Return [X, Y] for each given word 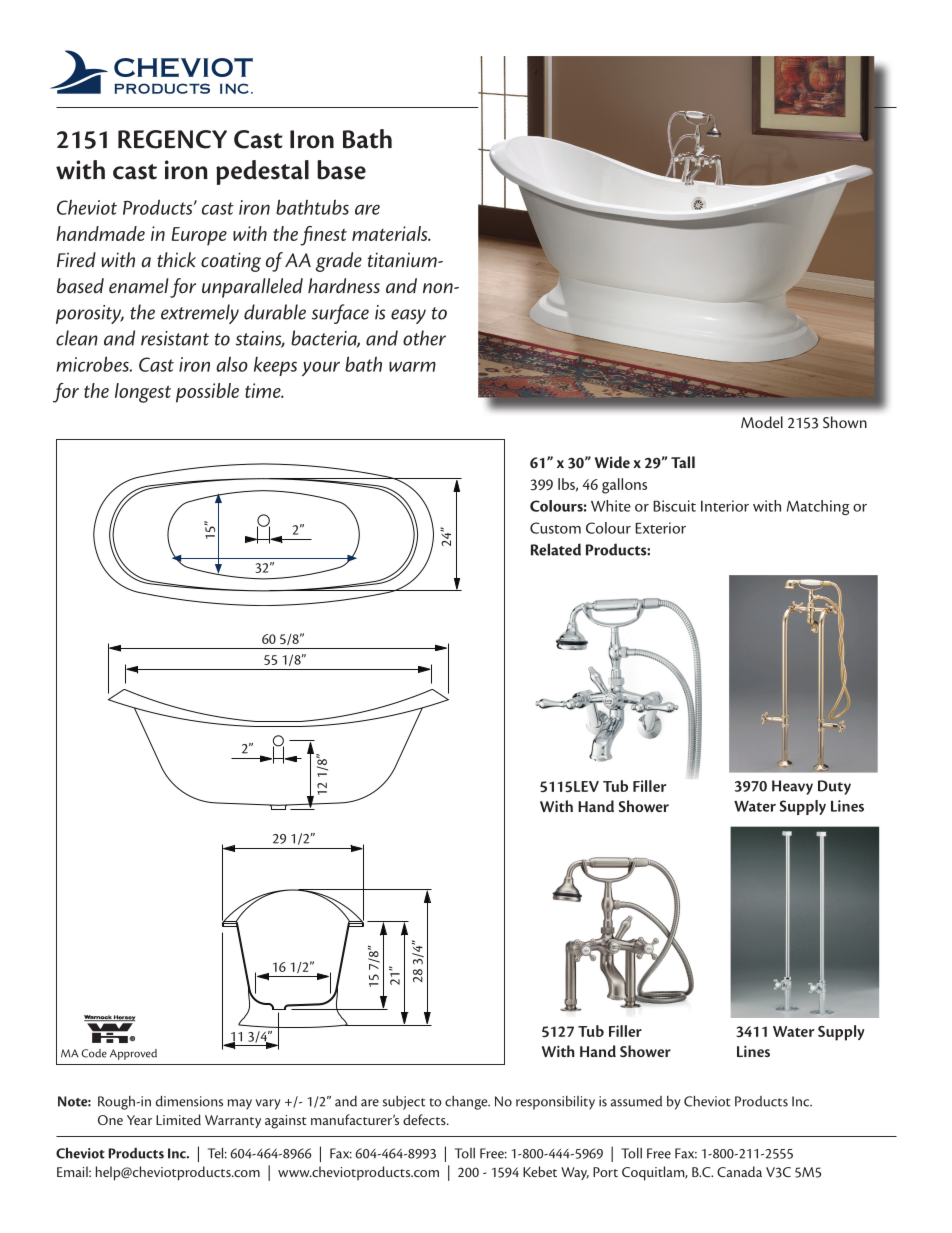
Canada [739, 1171]
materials [391, 233]
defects [425, 1119]
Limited [178, 1119]
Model [762, 422]
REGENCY [172, 139]
